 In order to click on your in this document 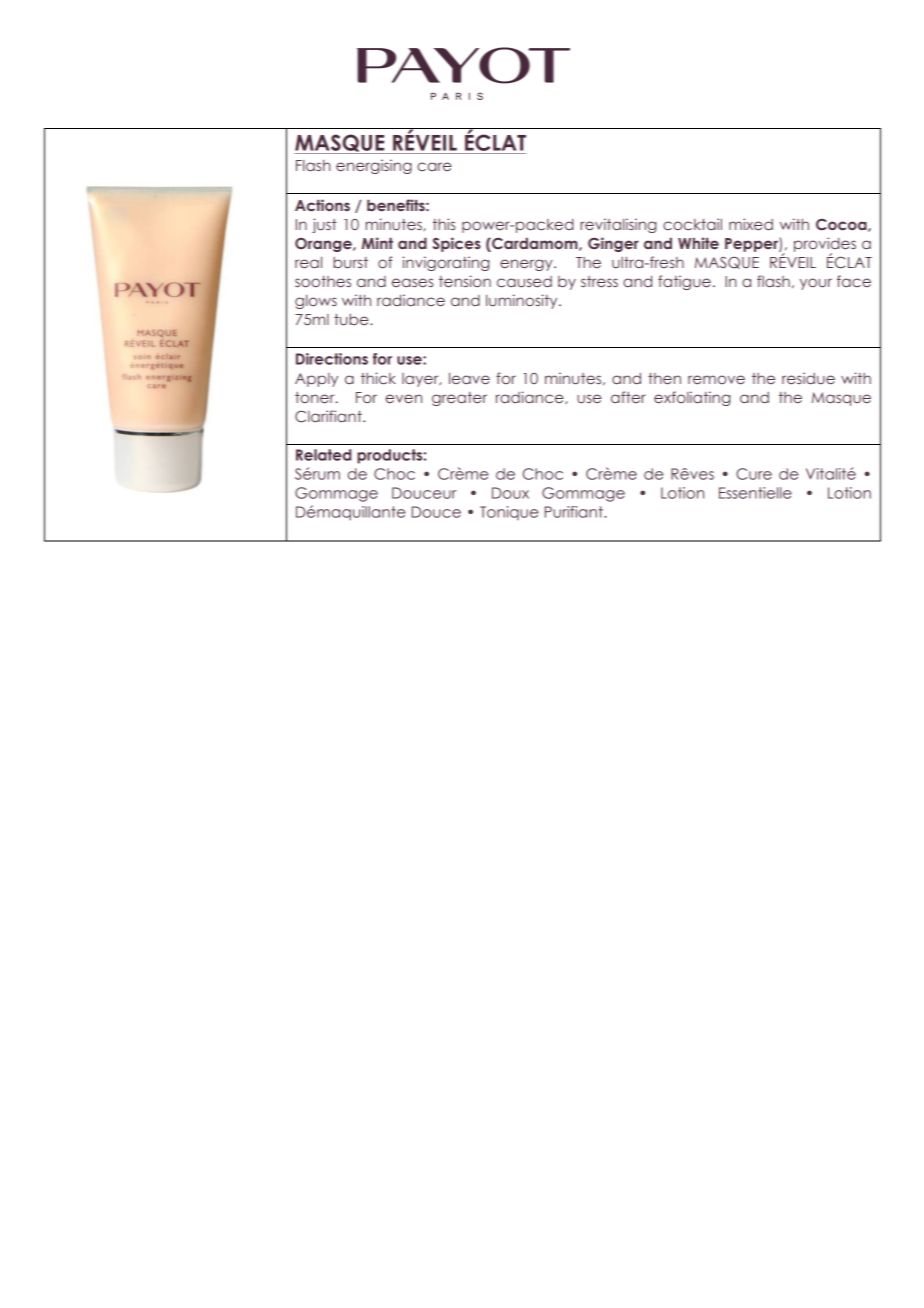, I will do `click(816, 284)`.
